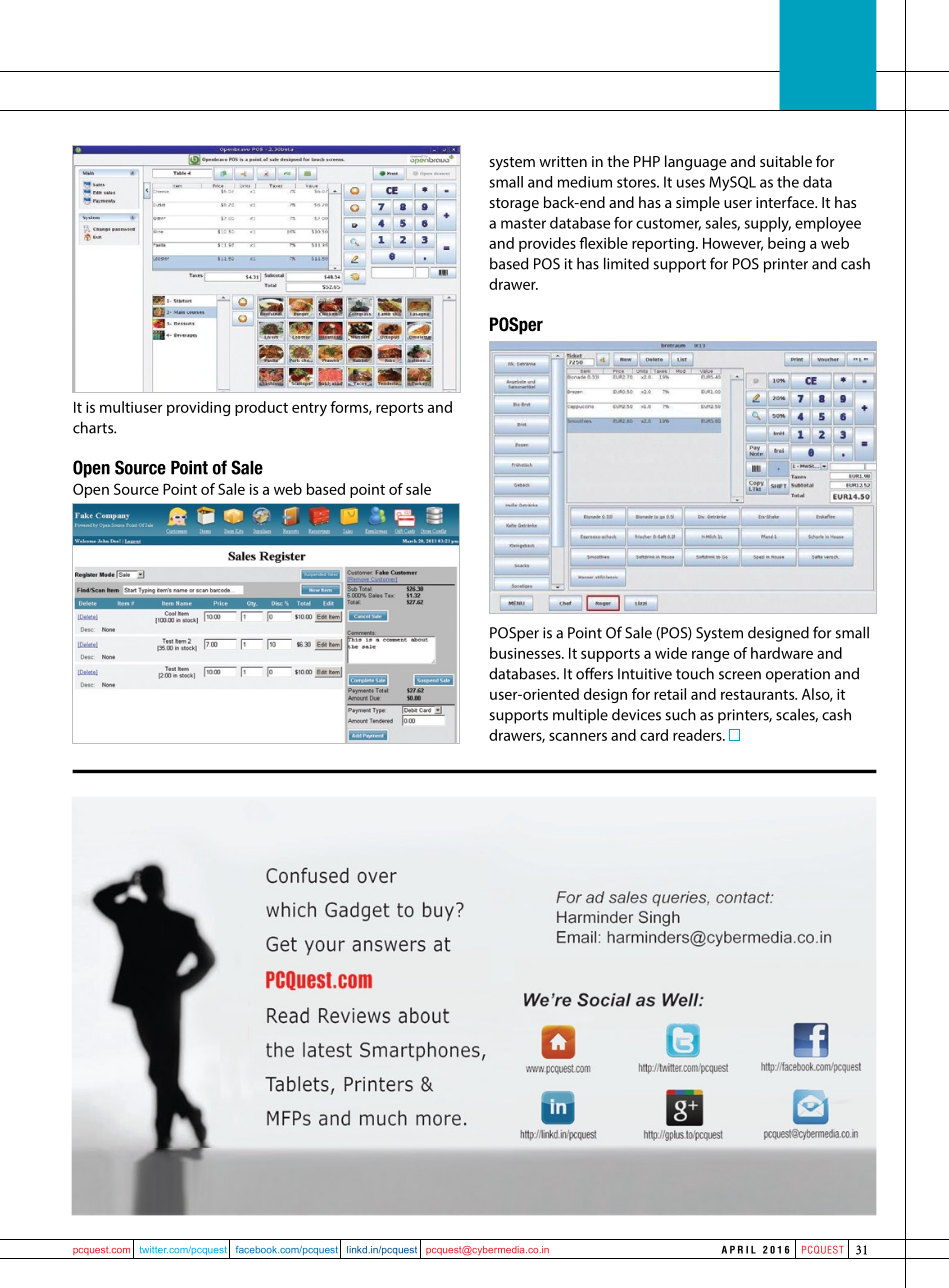  Describe the element at coordinates (580, 716) in the document. I see `multiple` at that location.
